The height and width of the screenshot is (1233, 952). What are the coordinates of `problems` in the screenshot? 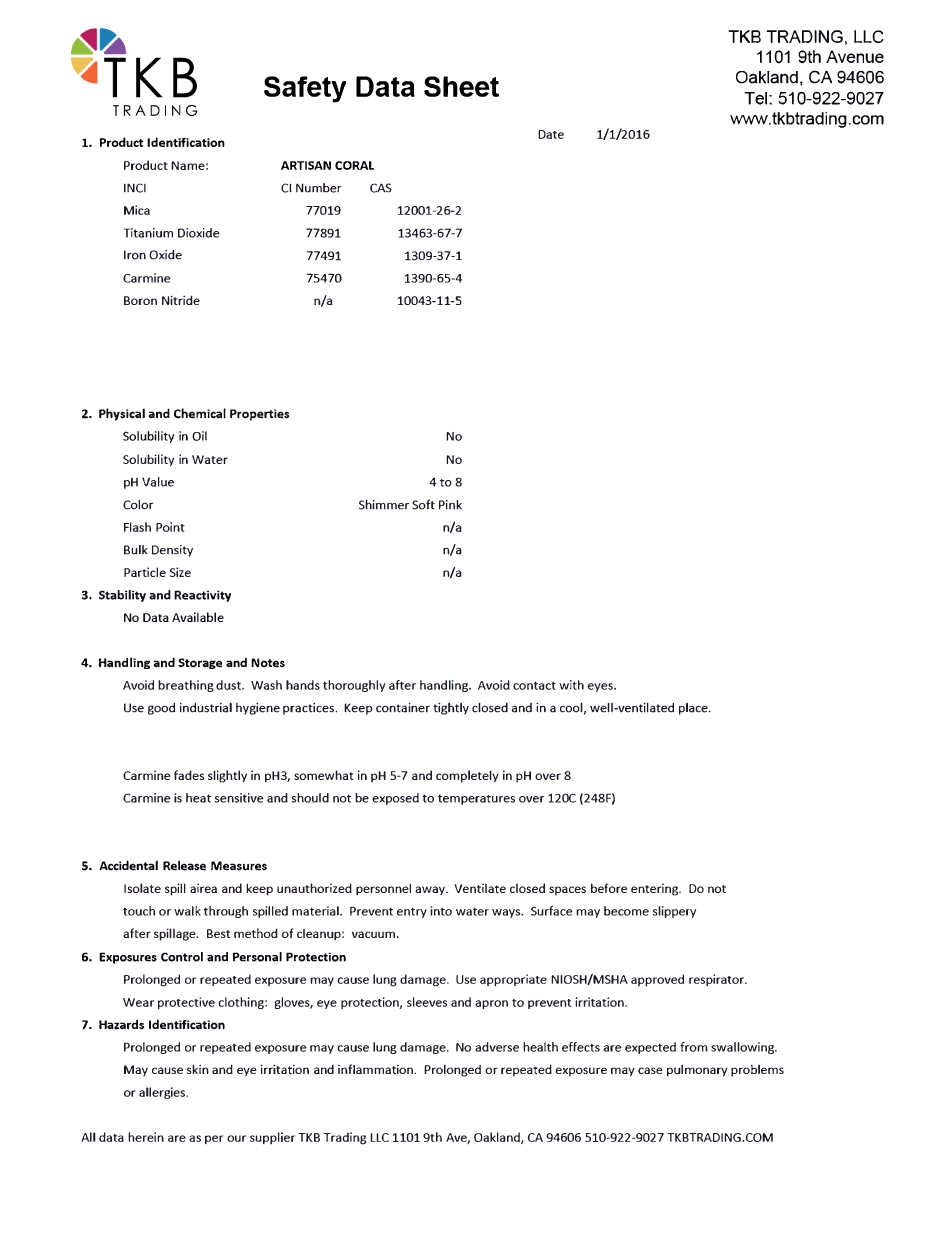 It's located at (757, 1071).
